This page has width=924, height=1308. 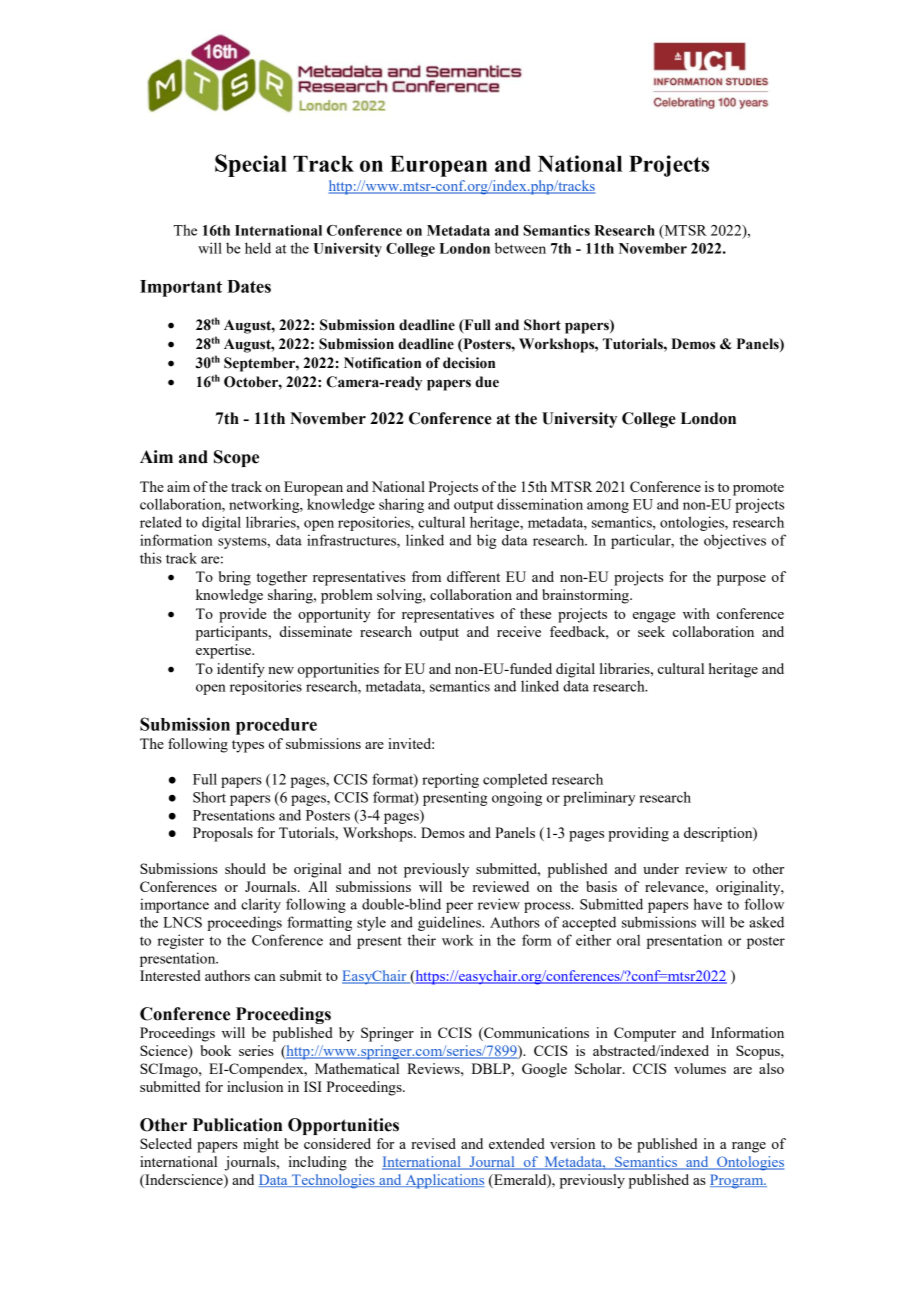 I want to click on Dates, so click(x=249, y=286).
